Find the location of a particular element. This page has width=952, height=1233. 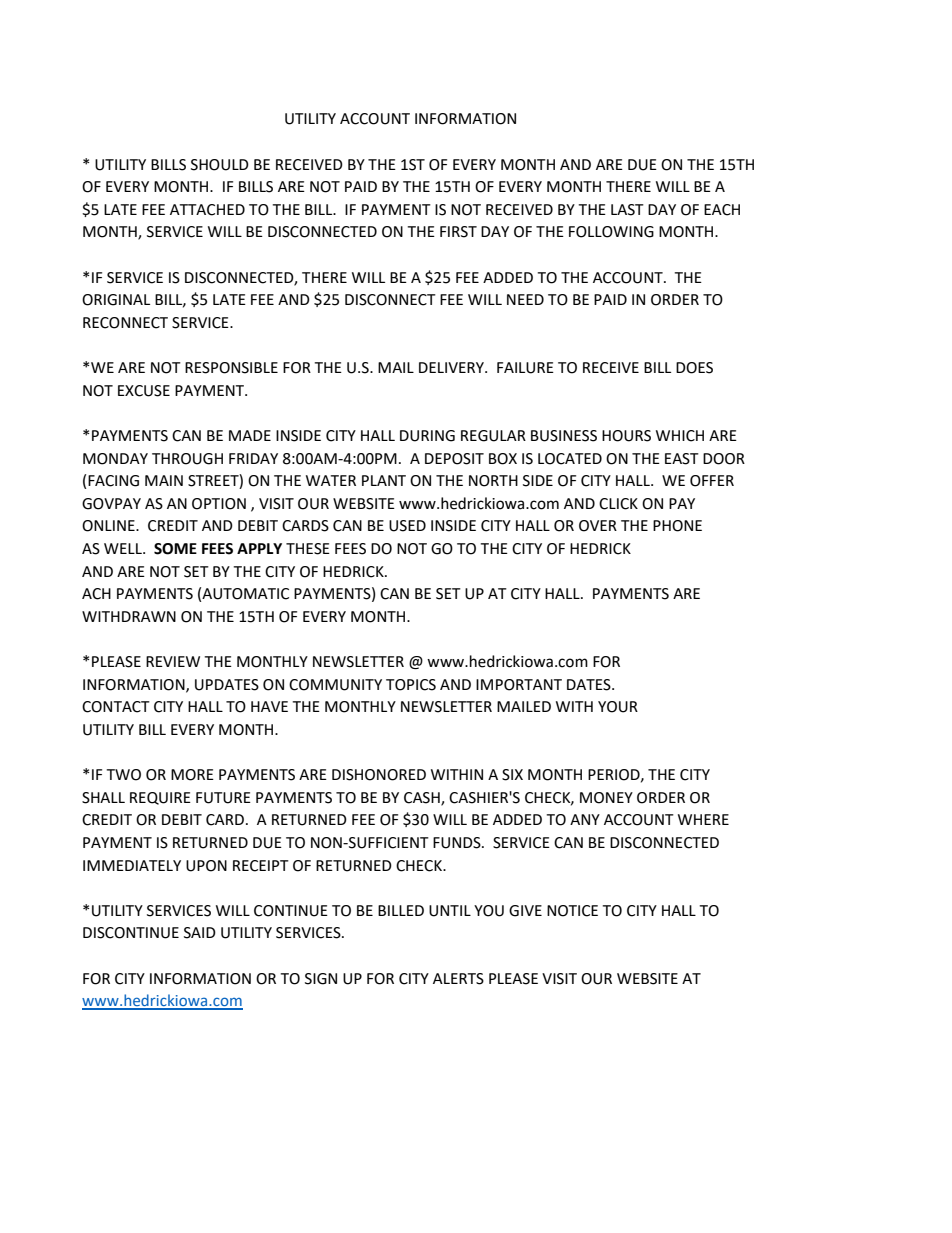

FIRST is located at coordinates (458, 232).
